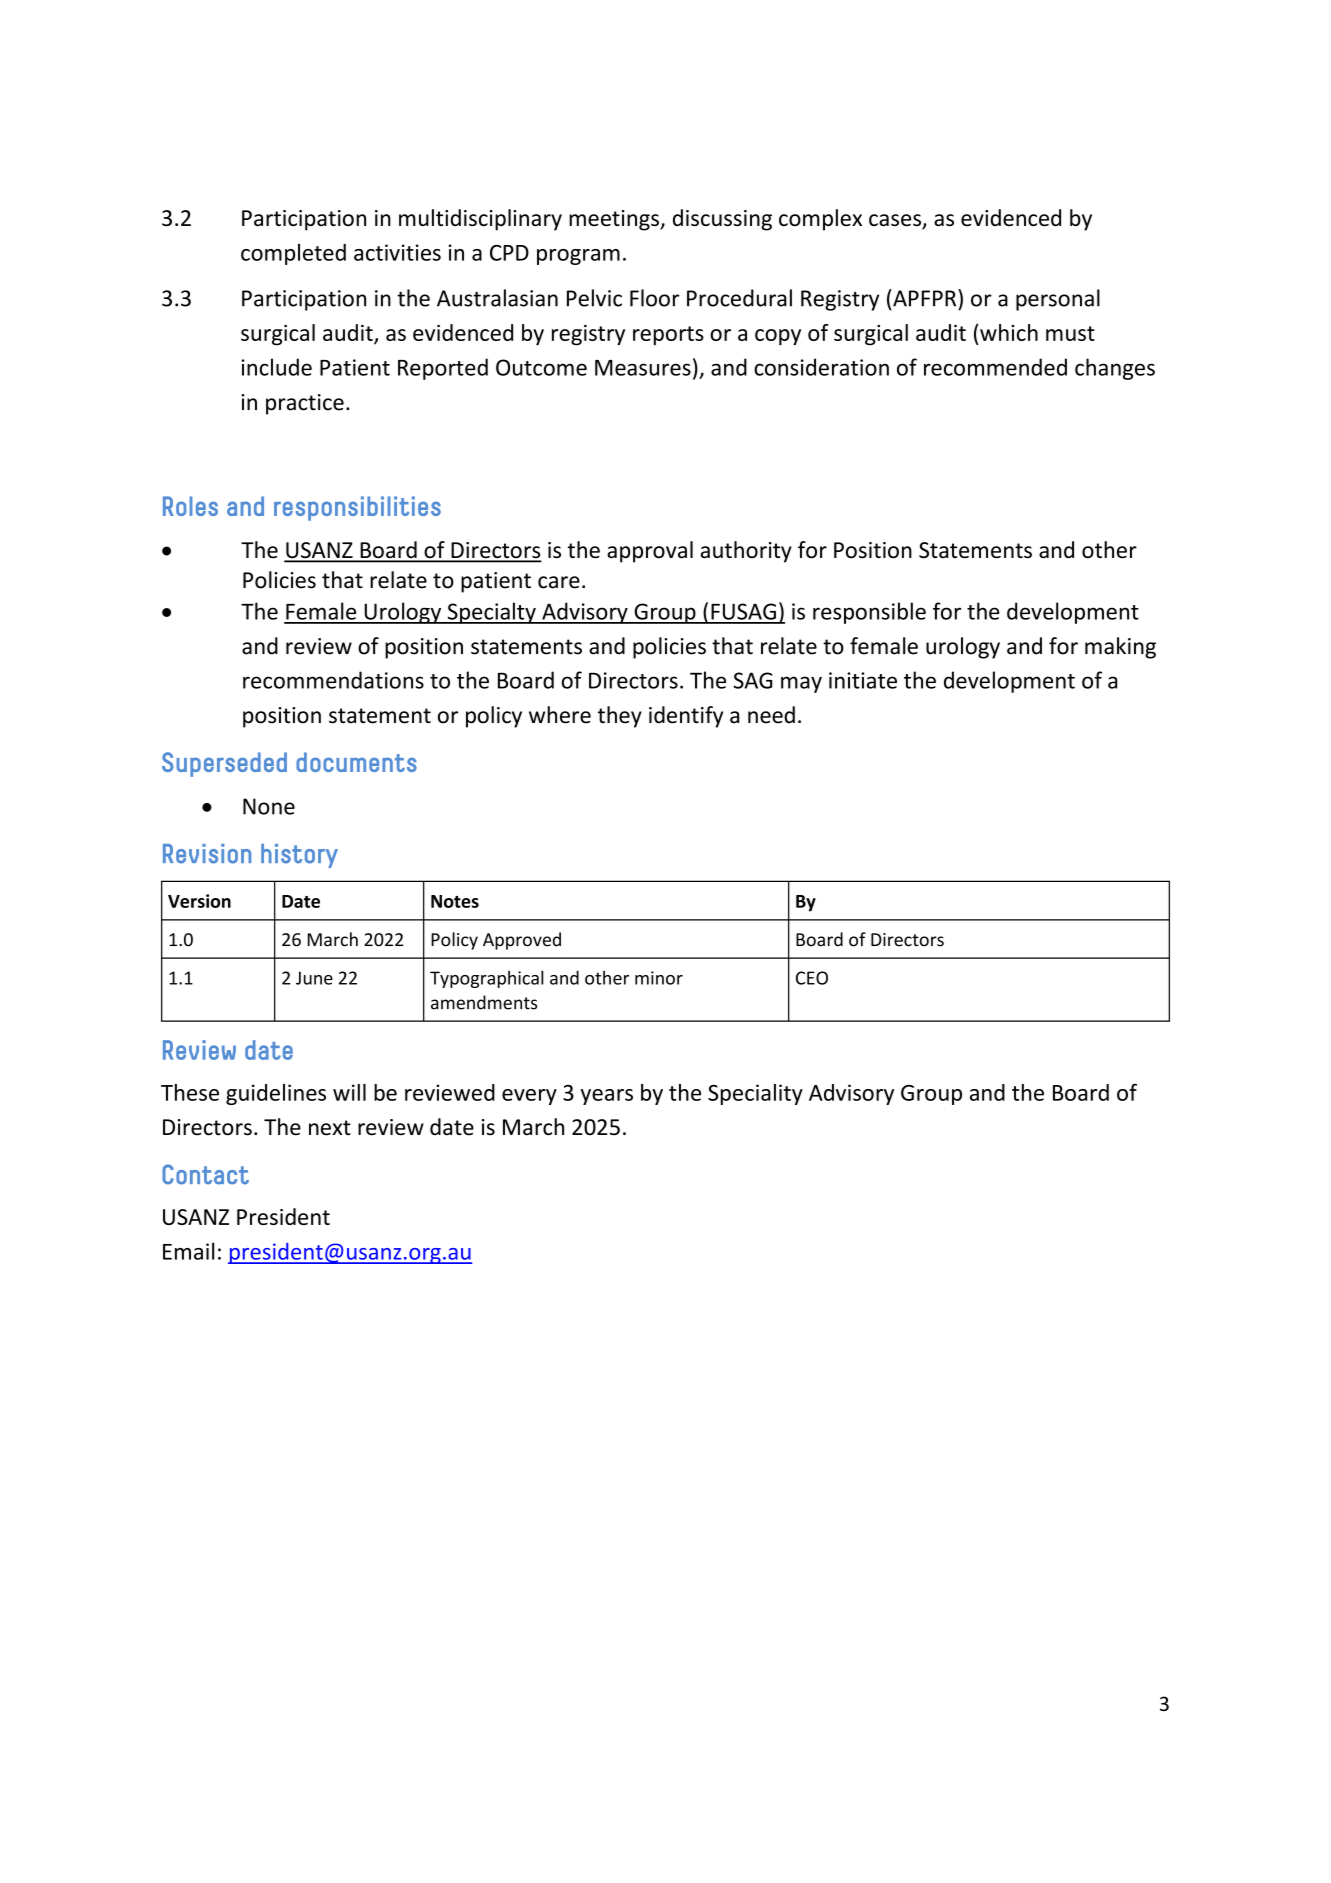 The width and height of the screenshot is (1331, 1883). Describe the element at coordinates (659, 978) in the screenshot. I see `minor` at that location.
